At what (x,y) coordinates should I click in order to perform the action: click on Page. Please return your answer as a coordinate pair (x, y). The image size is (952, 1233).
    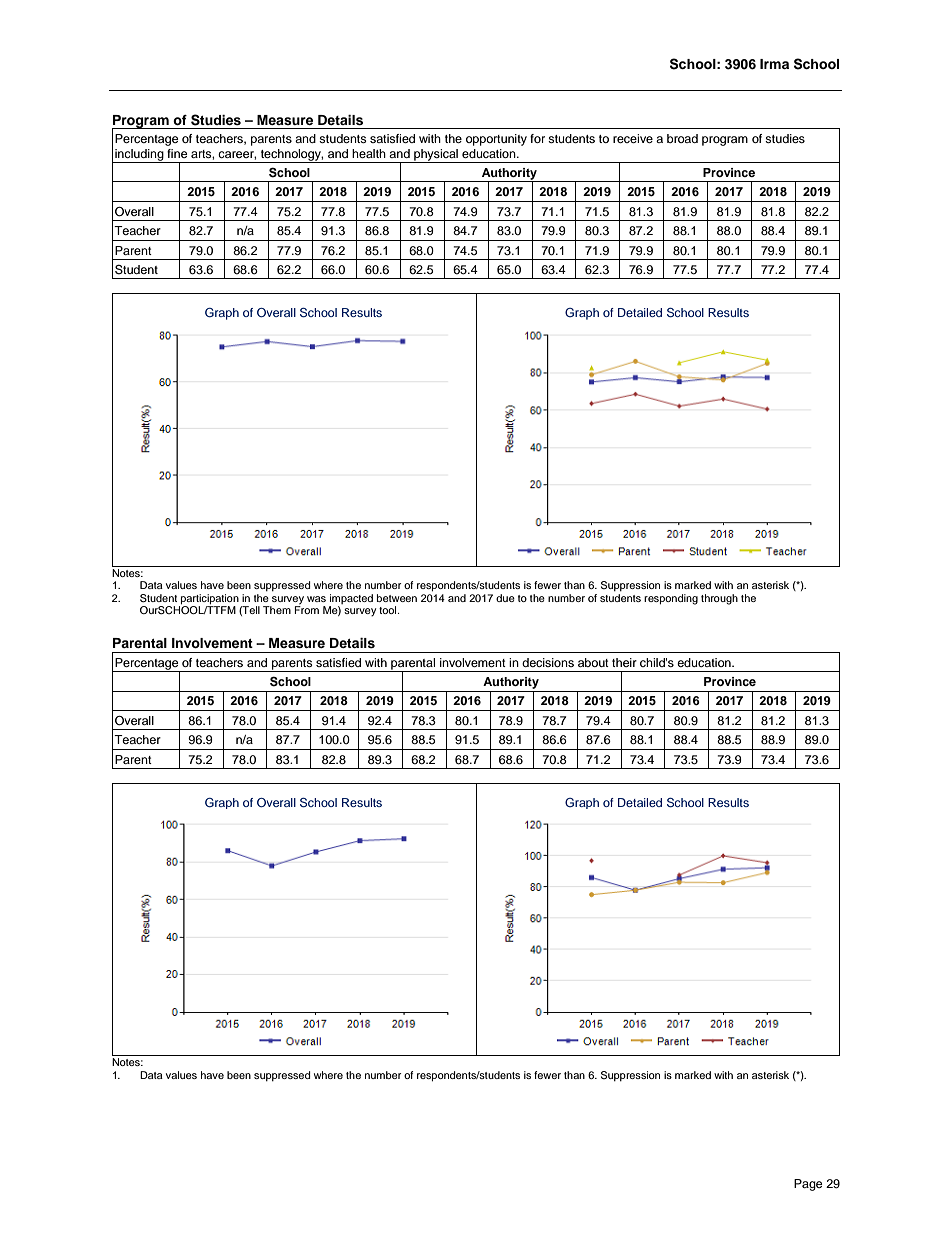
    Looking at the image, I should click on (808, 1185).
